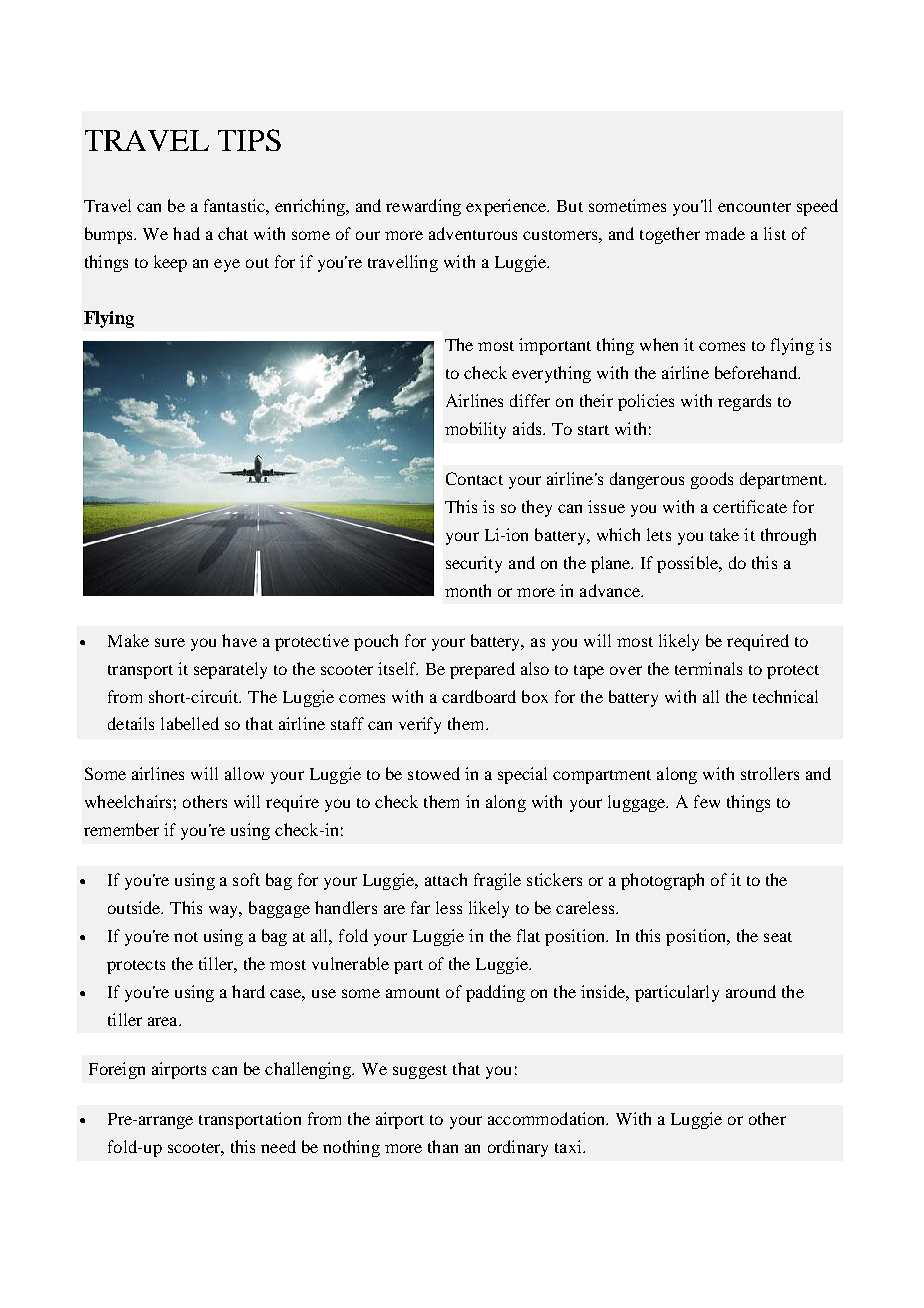  I want to click on than, so click(443, 1146).
